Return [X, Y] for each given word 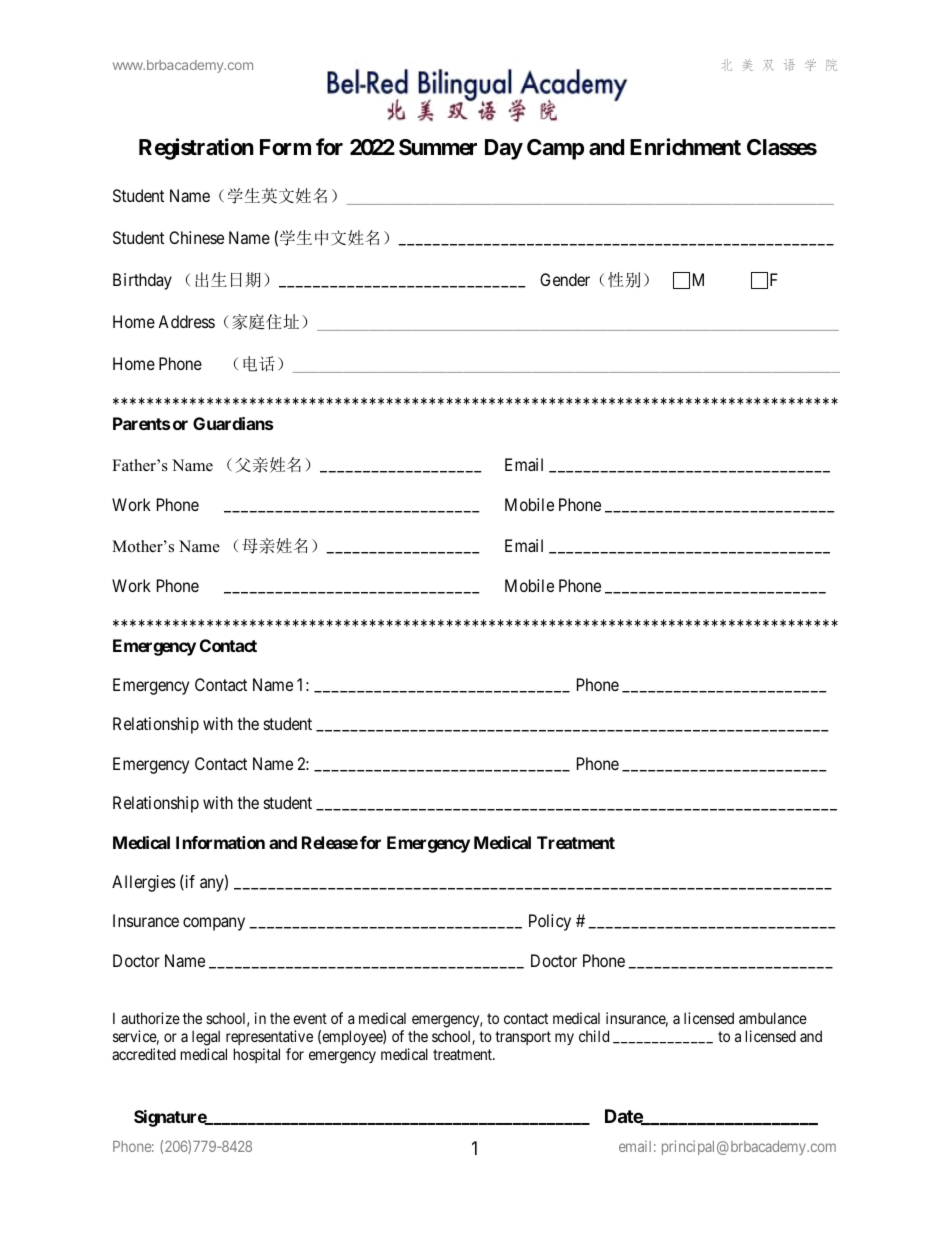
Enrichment [685, 146]
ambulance [773, 1018]
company [214, 924]
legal [206, 1039]
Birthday [142, 281]
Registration [196, 149]
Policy [550, 922]
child [594, 1036]
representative [269, 1039]
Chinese [196, 237]
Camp [555, 149]
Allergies [144, 883]
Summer [438, 147]
